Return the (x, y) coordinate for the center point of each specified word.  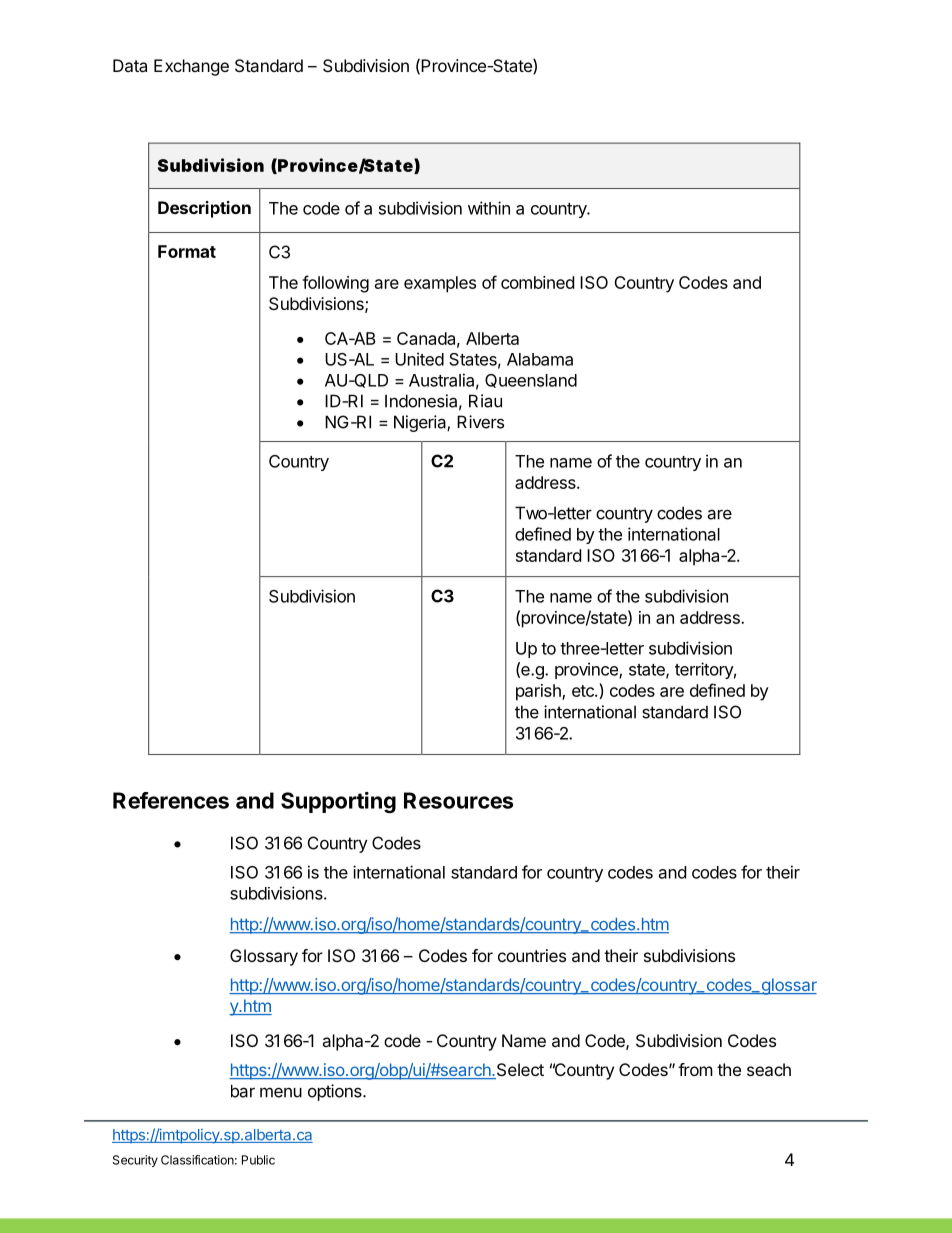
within (489, 208)
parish (539, 692)
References (171, 800)
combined (537, 282)
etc (584, 691)
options (336, 1092)
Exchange (191, 67)
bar (243, 1091)
